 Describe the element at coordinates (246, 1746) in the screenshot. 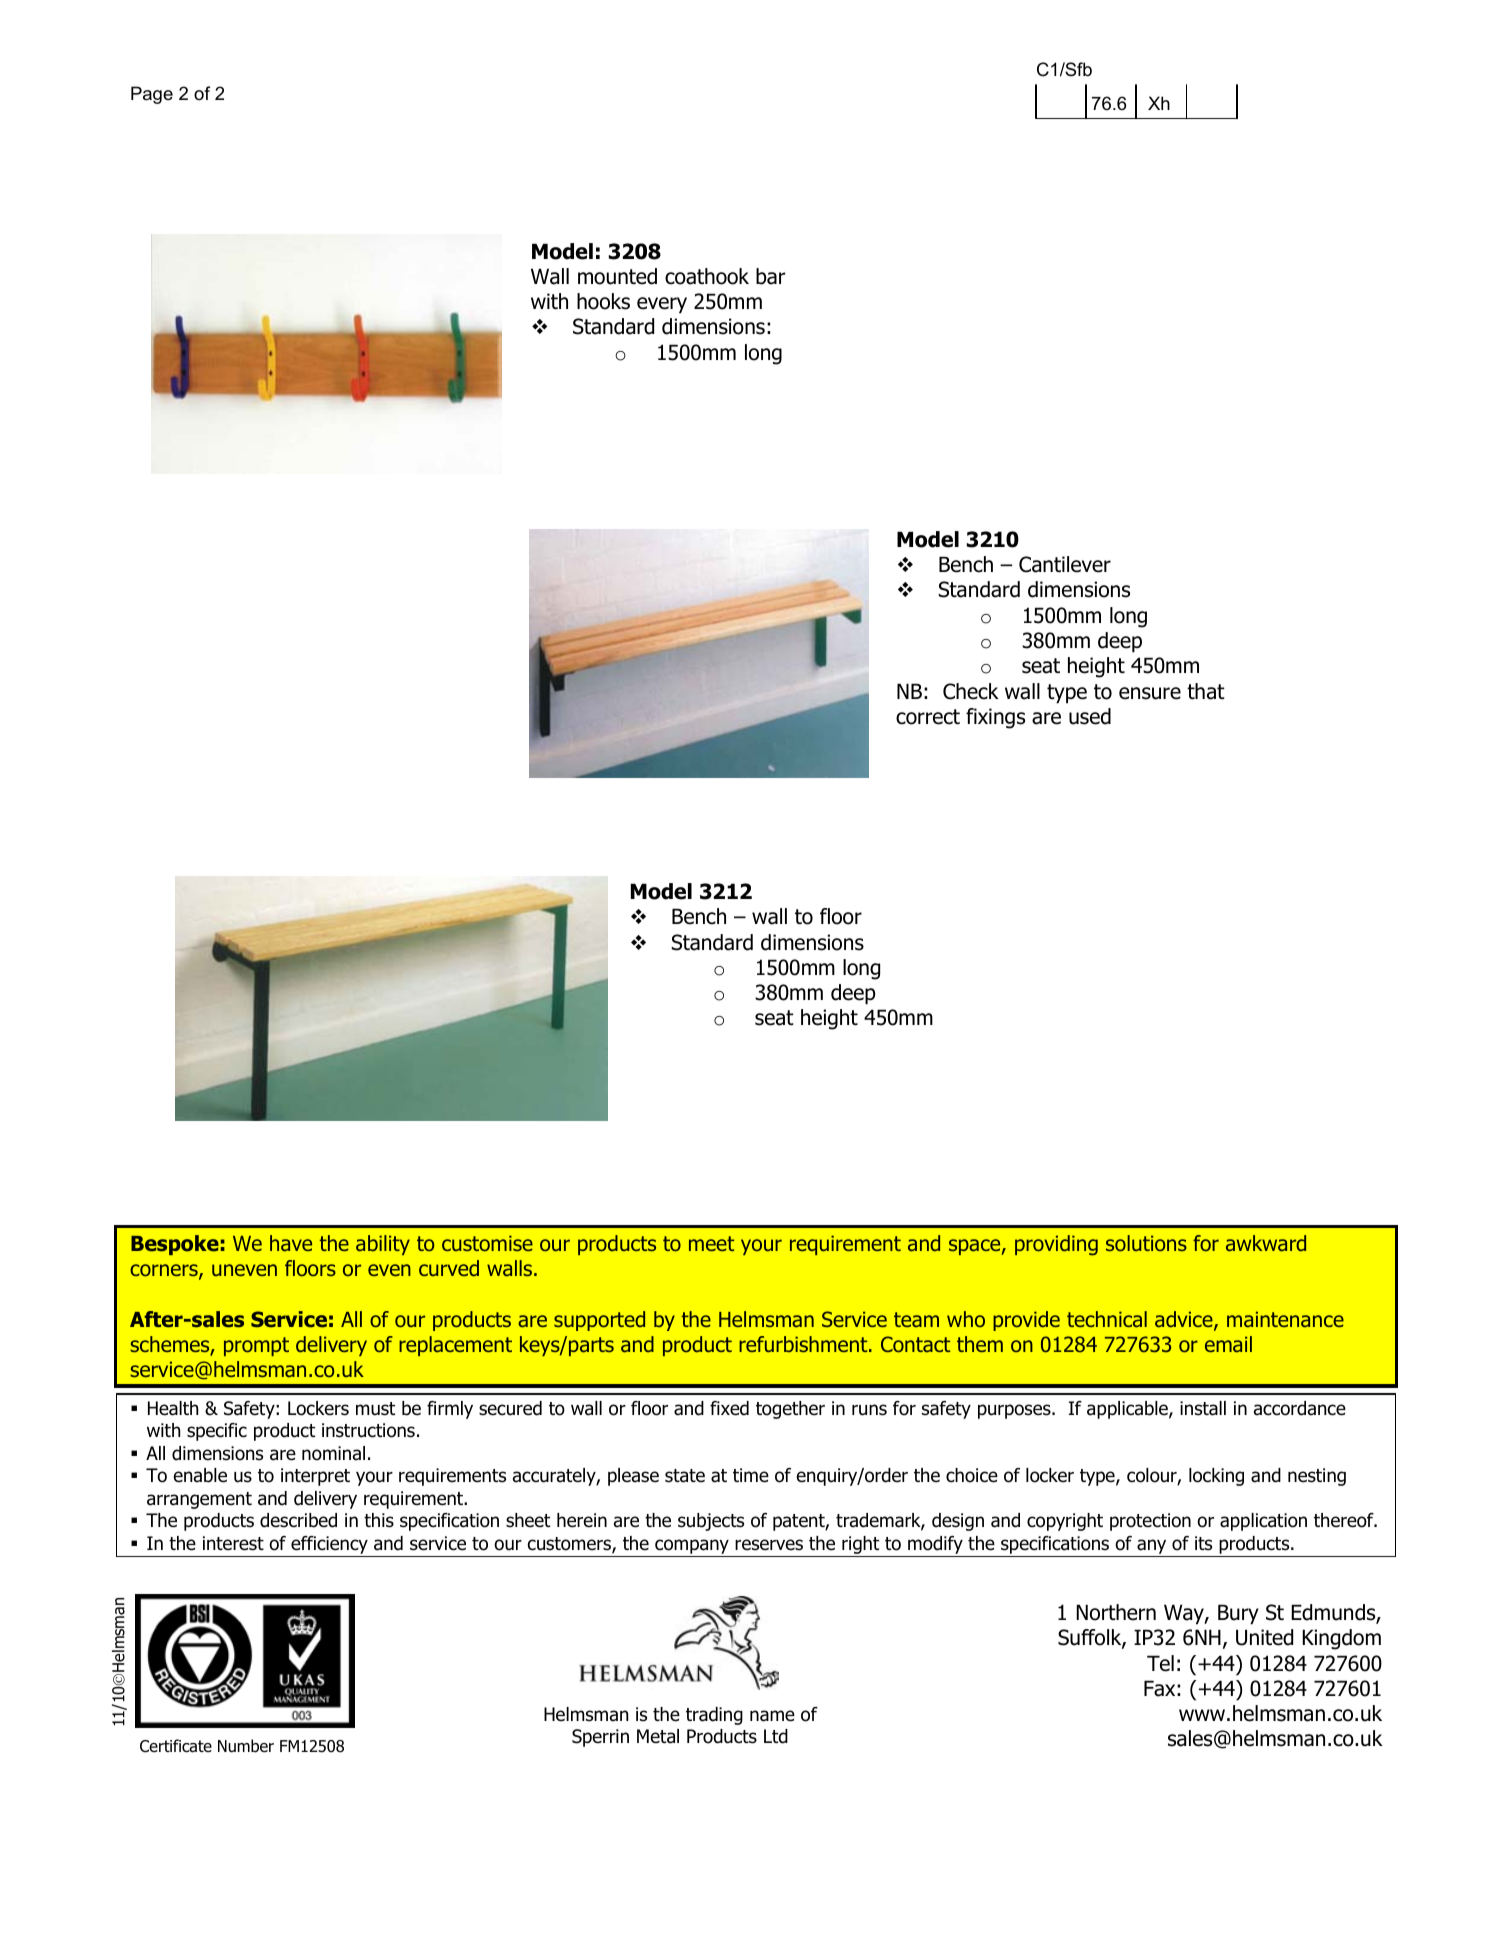

I see `Number` at that location.
